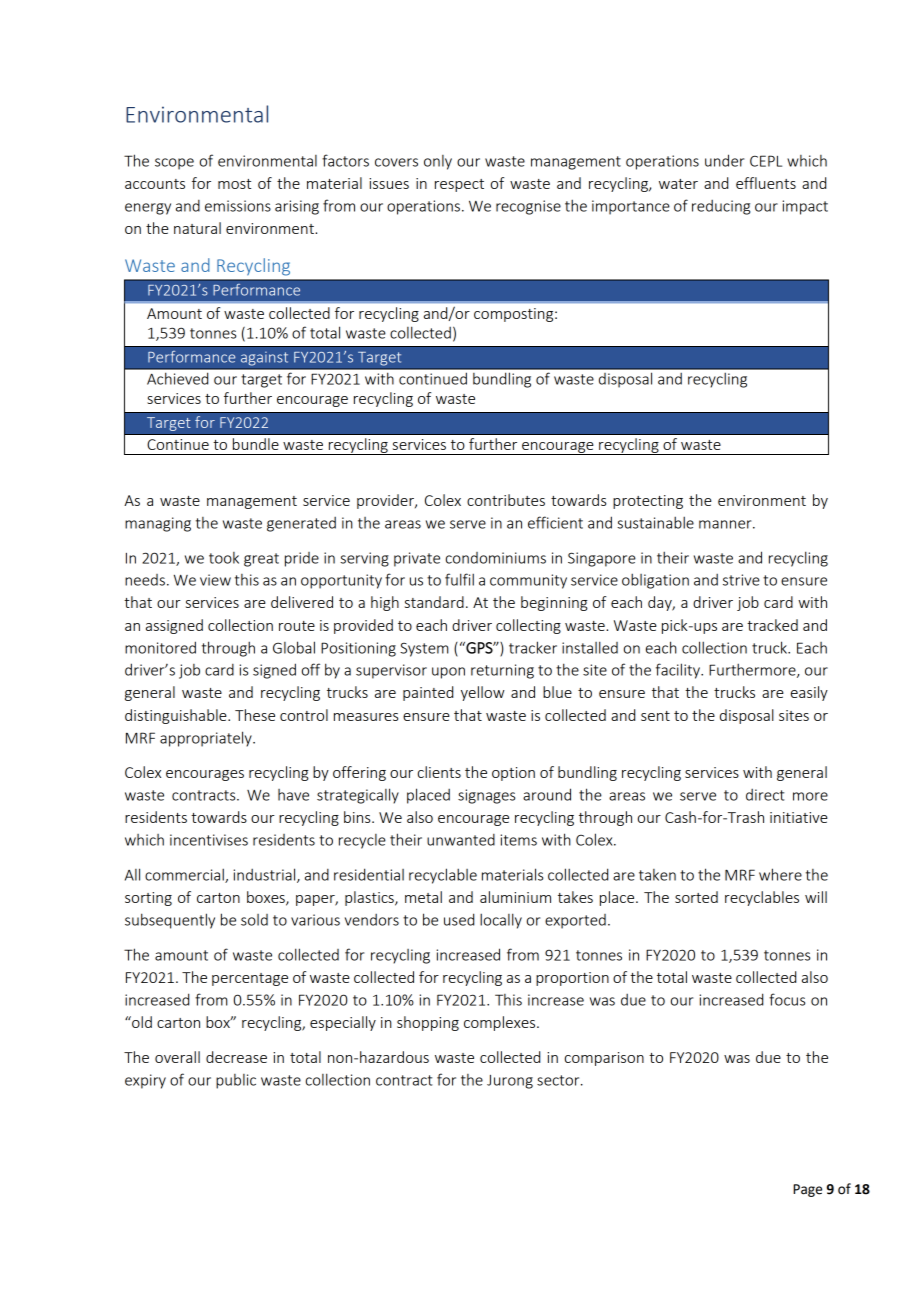 This page has width=924, height=1307. What do you see at coordinates (236, 1081) in the page?
I see `public` at bounding box center [236, 1081].
